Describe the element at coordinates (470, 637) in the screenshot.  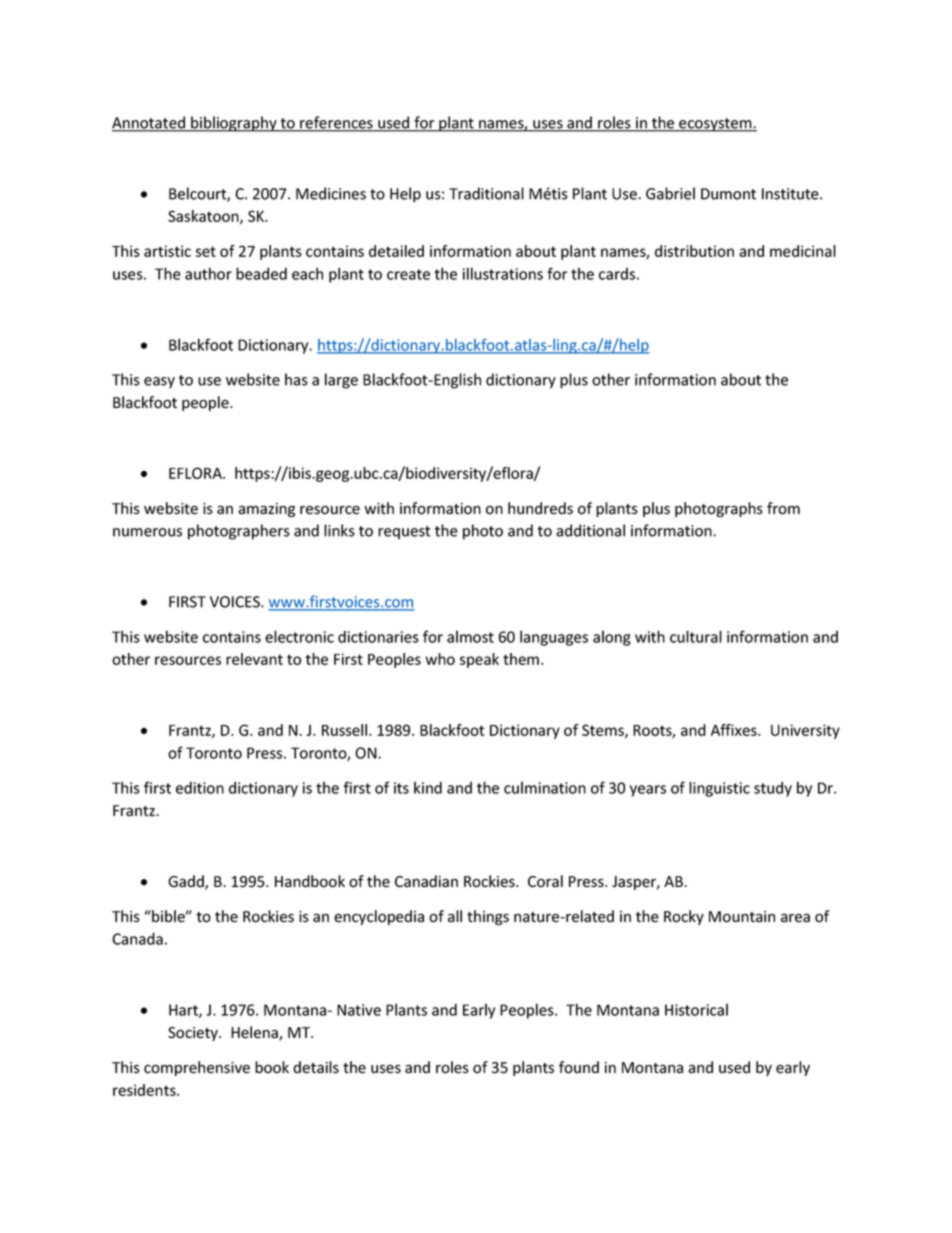
I see `almost` at that location.
